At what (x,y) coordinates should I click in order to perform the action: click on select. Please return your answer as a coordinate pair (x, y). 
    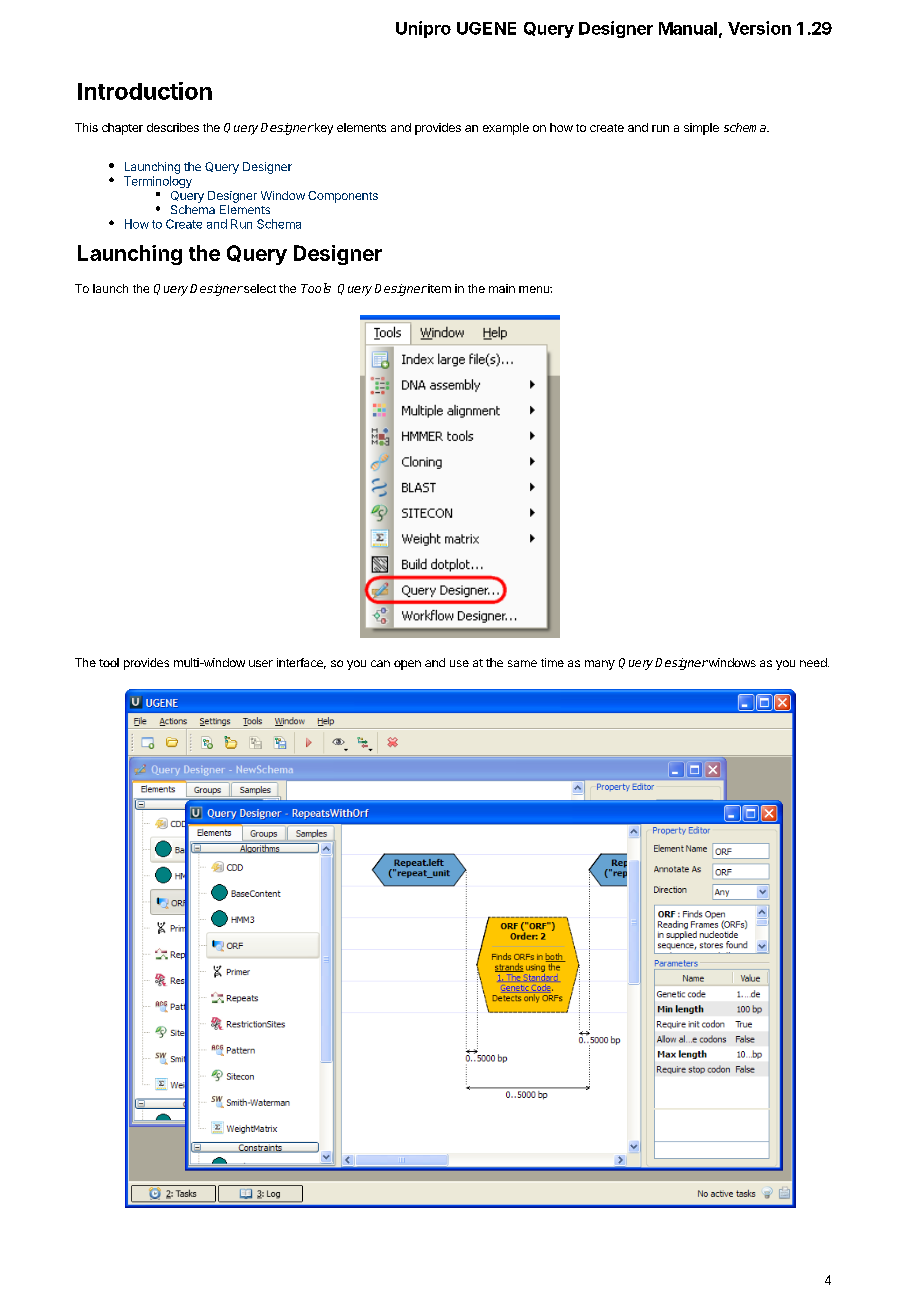
    Looking at the image, I should click on (259, 288).
